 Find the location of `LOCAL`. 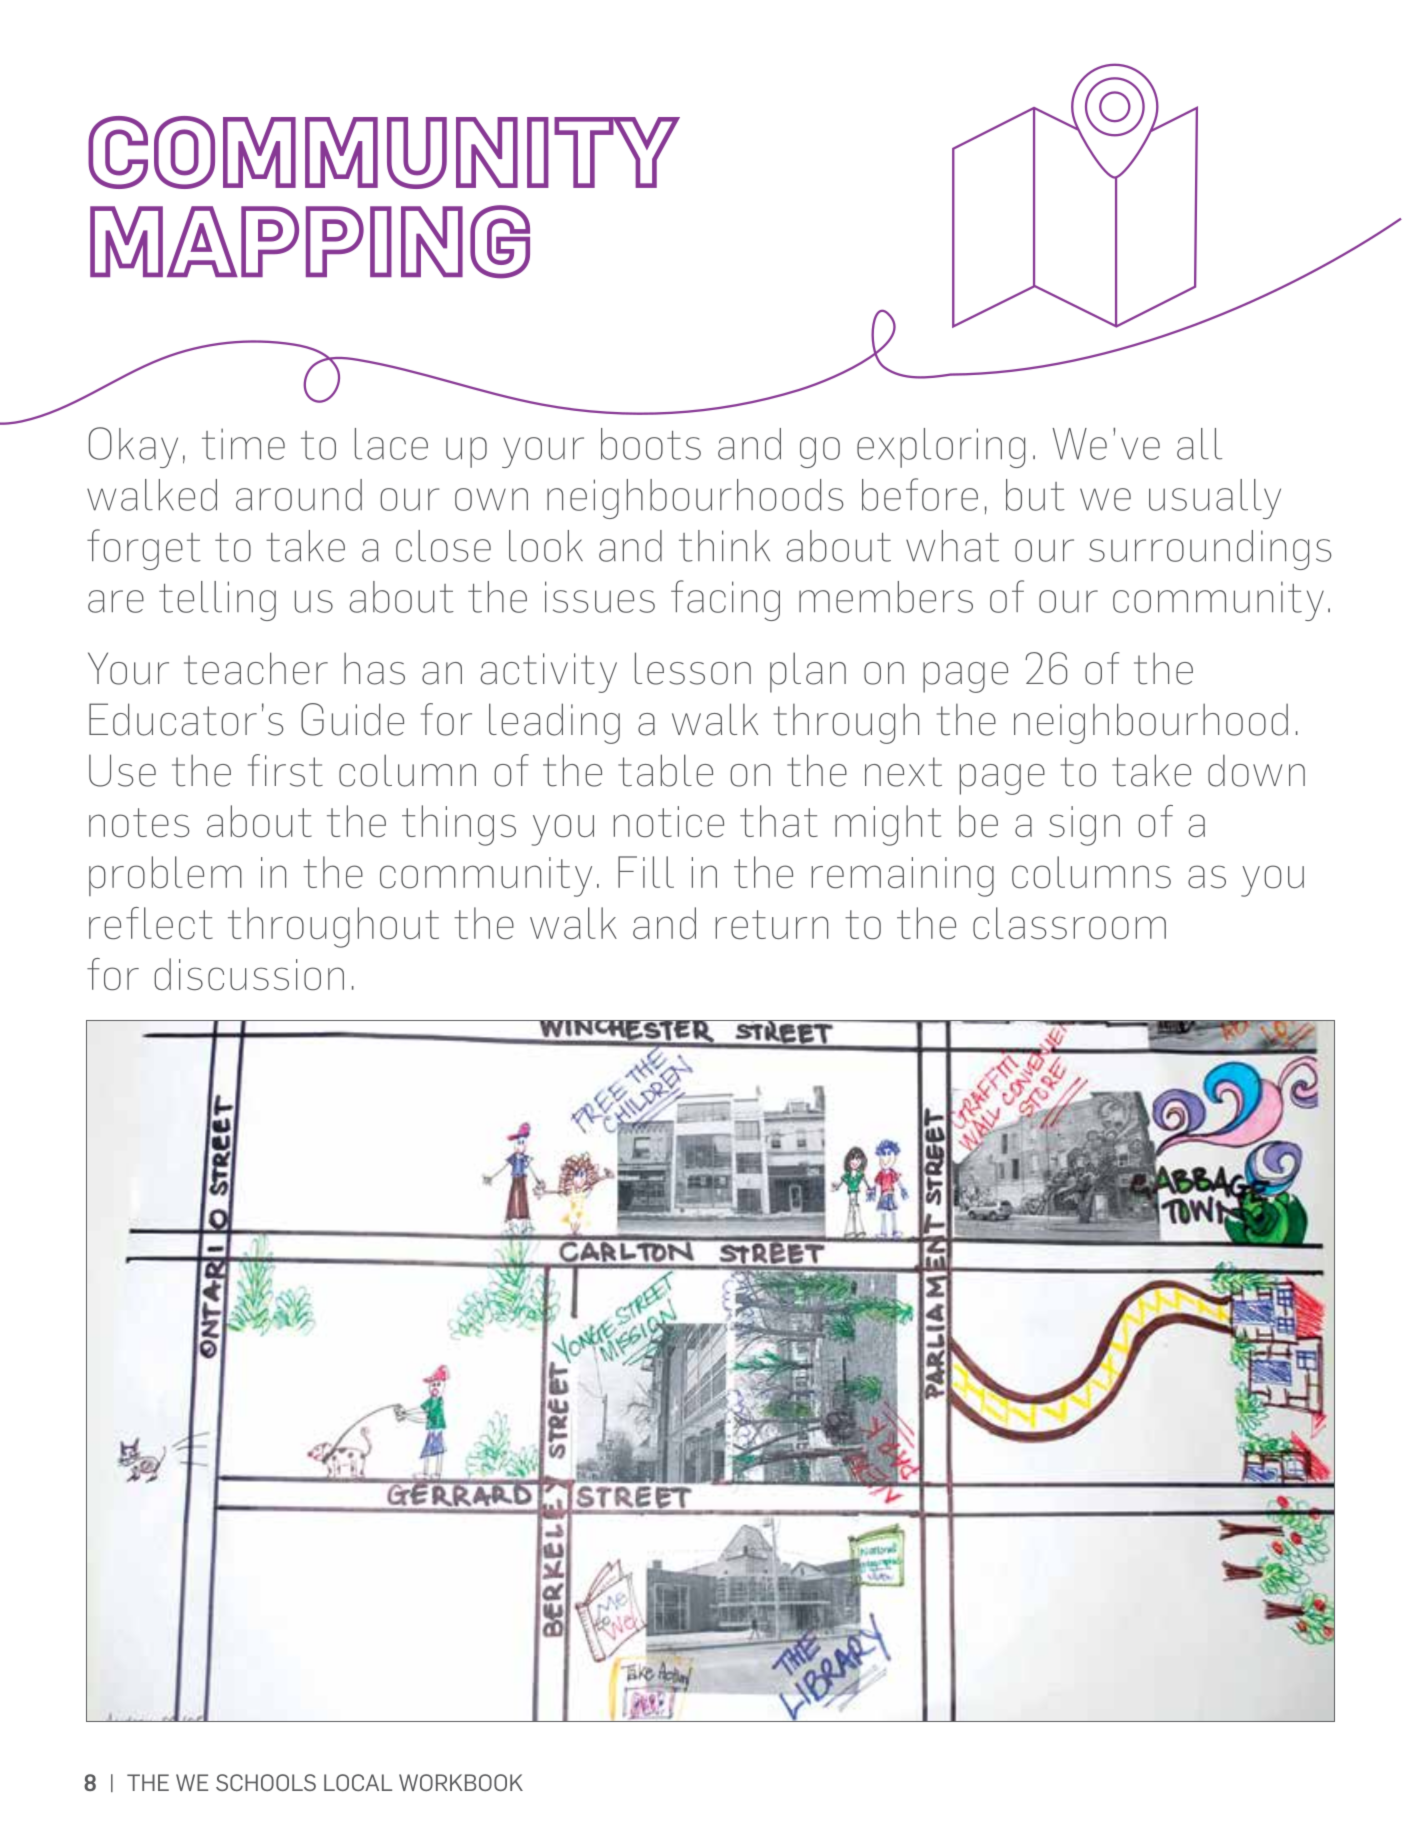

LOCAL is located at coordinates (358, 1782).
